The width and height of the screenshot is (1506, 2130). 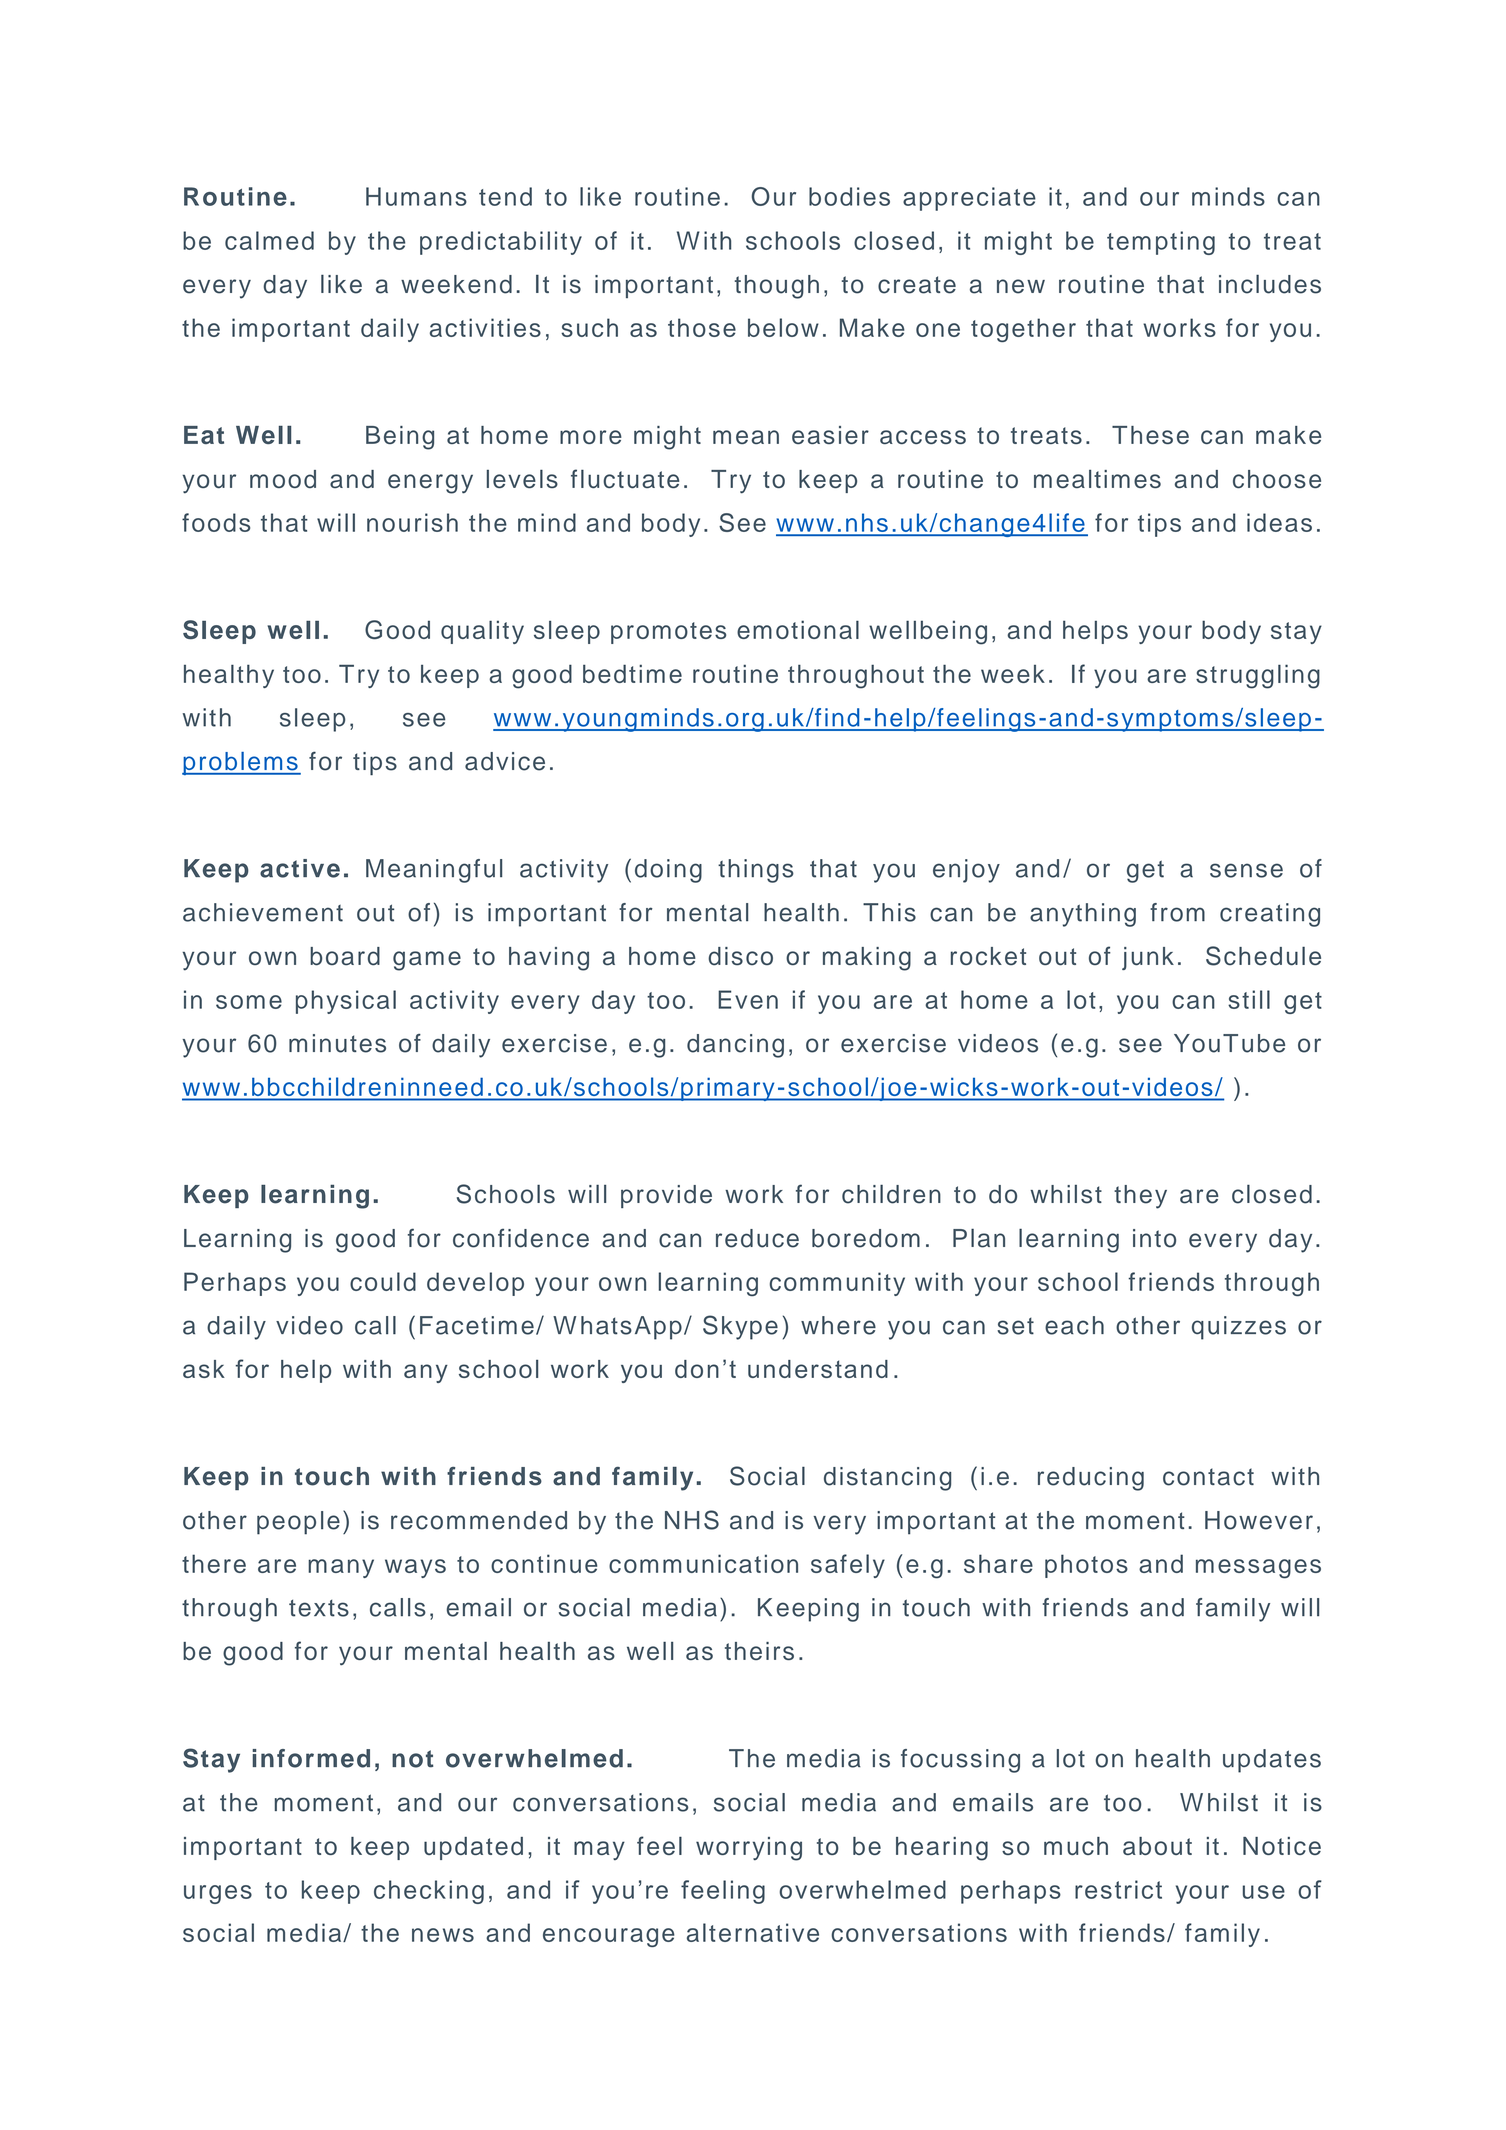 I want to click on though, so click(x=777, y=287).
